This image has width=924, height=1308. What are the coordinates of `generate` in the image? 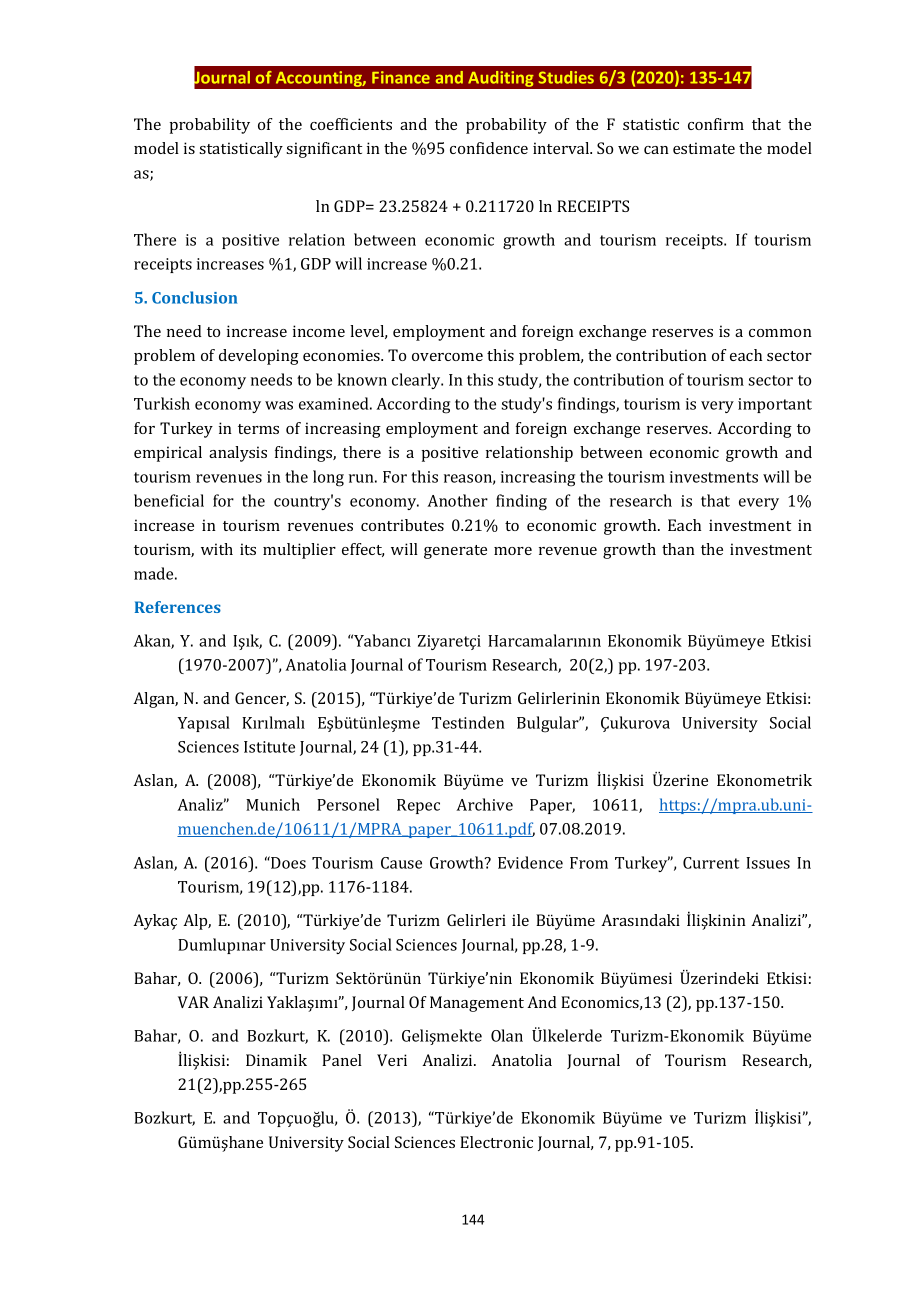 It's located at (455, 552).
